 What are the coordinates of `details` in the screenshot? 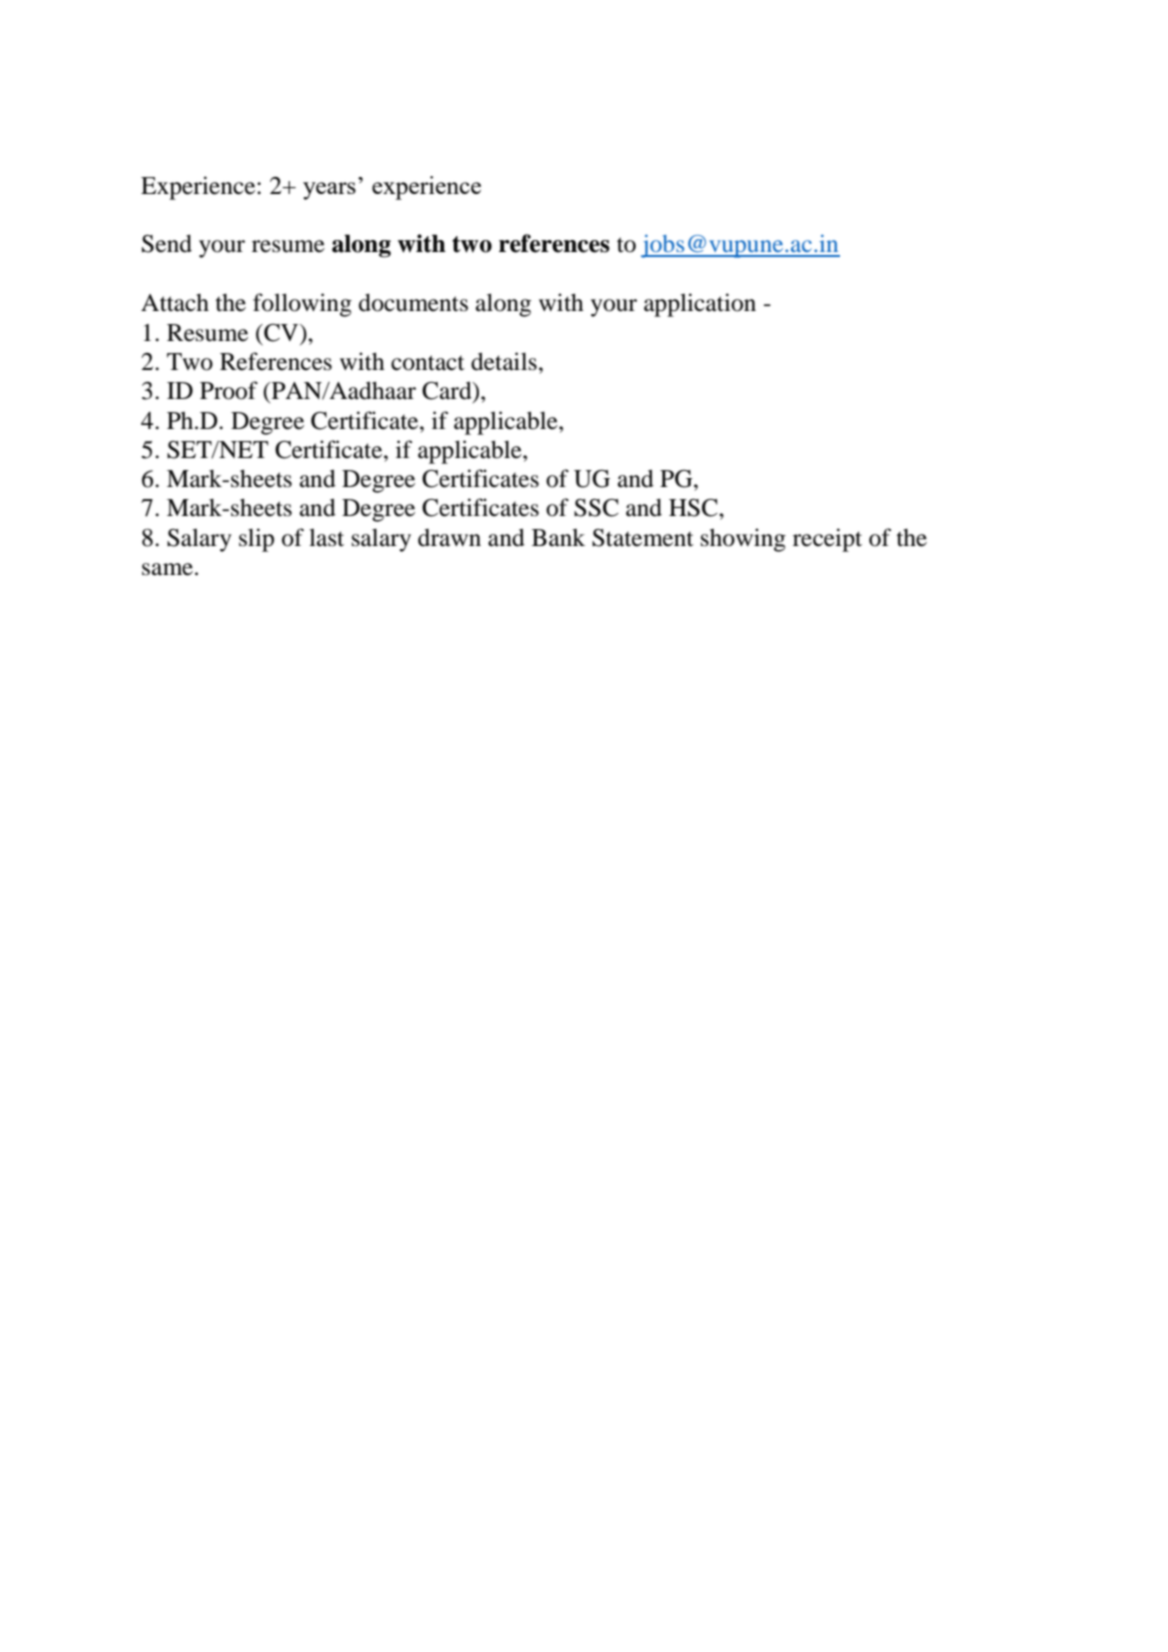 It's located at (504, 361).
